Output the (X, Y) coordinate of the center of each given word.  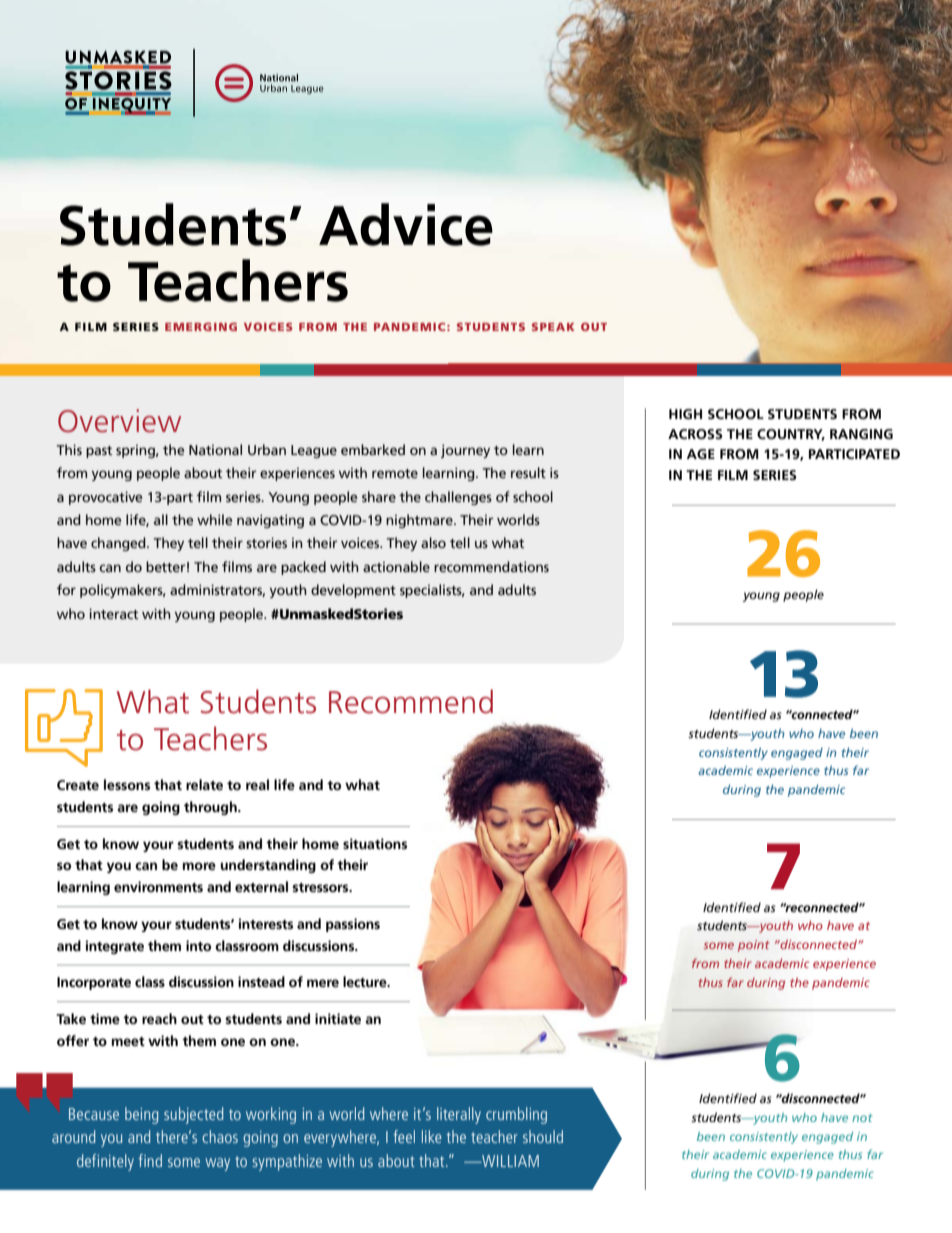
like (432, 1136)
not (862, 1118)
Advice (406, 224)
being (141, 1115)
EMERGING (201, 326)
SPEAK (553, 327)
